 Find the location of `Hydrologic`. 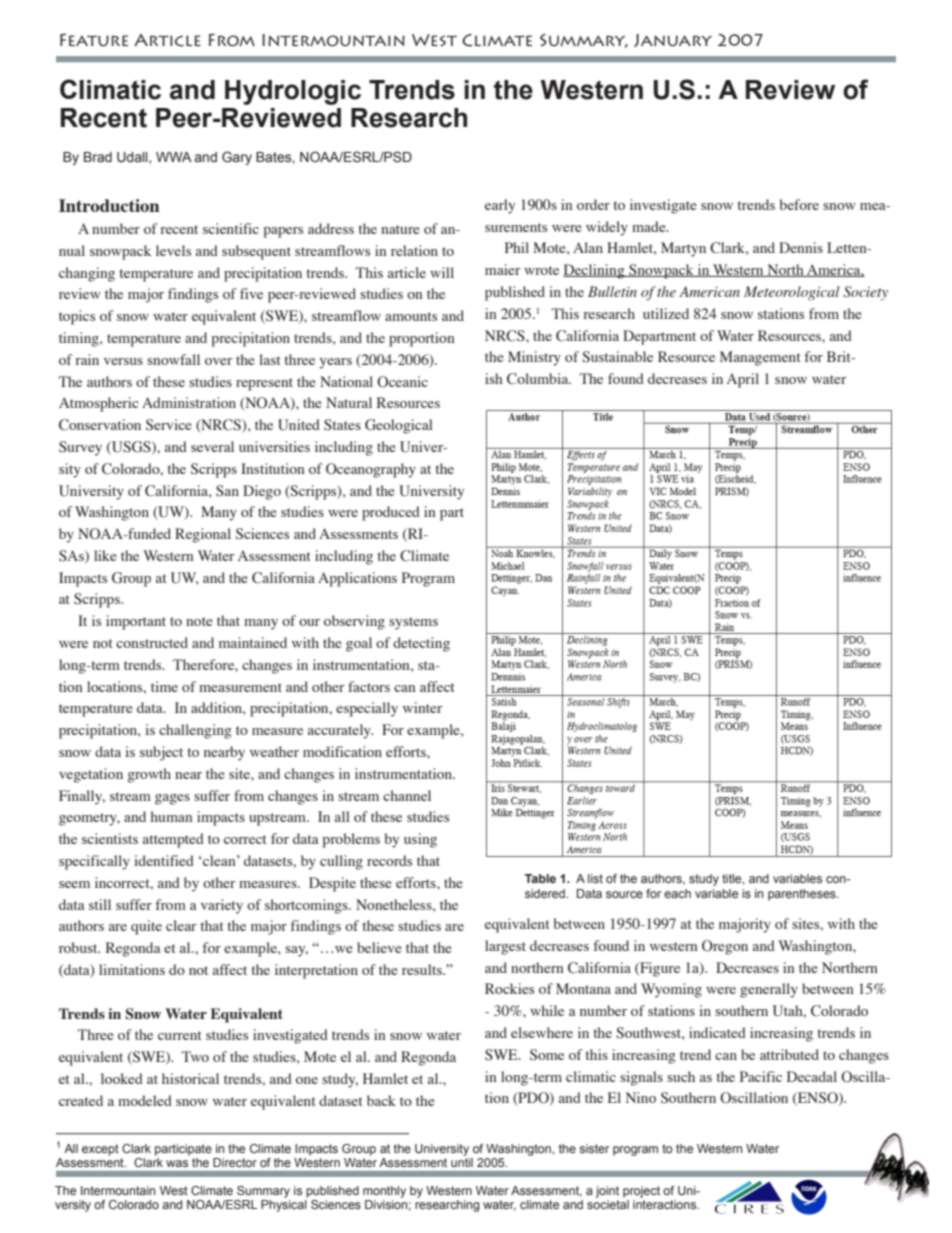

Hydrologic is located at coordinates (293, 92).
